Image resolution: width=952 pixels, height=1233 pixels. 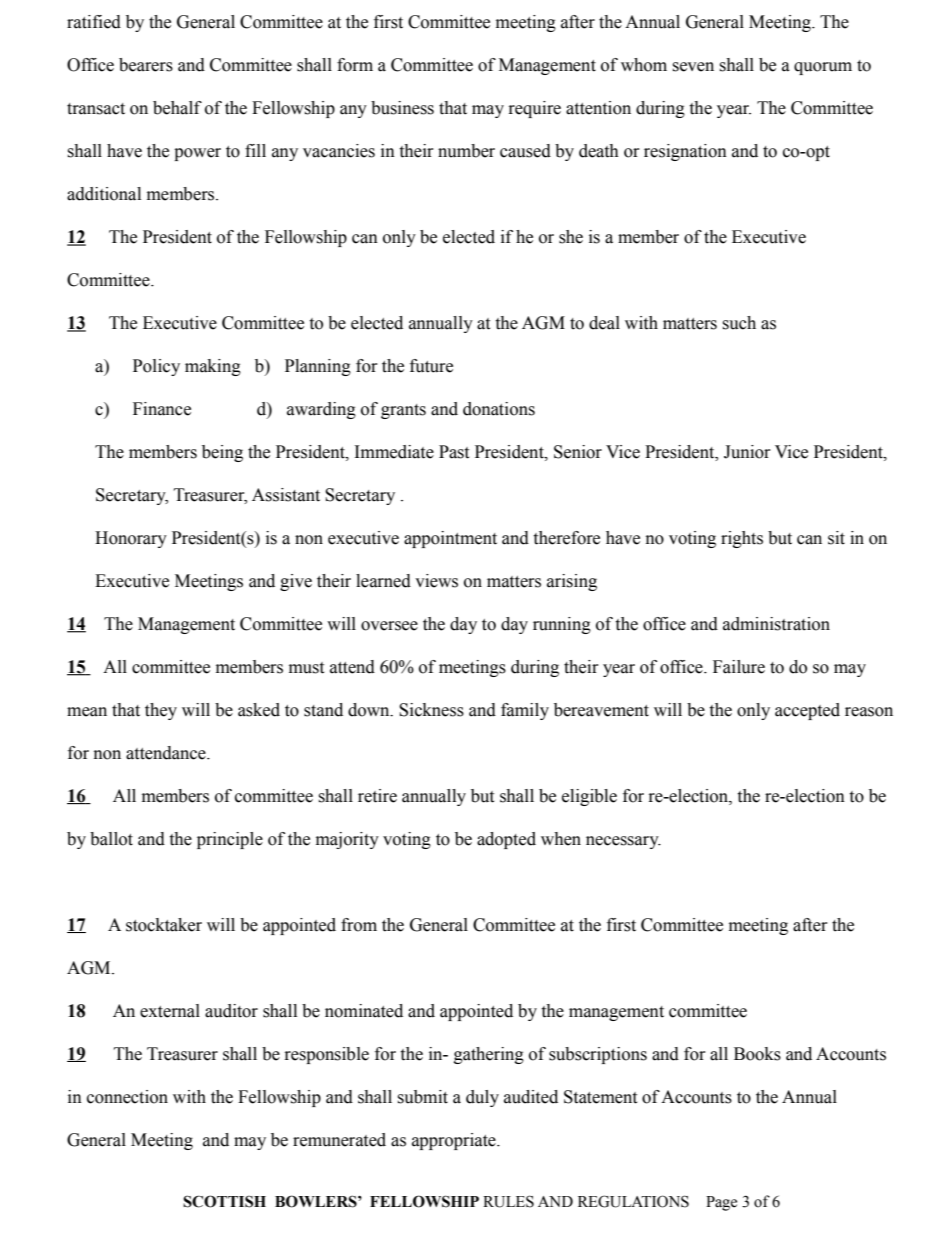 What do you see at coordinates (455, 1141) in the page?
I see `appropriate` at bounding box center [455, 1141].
